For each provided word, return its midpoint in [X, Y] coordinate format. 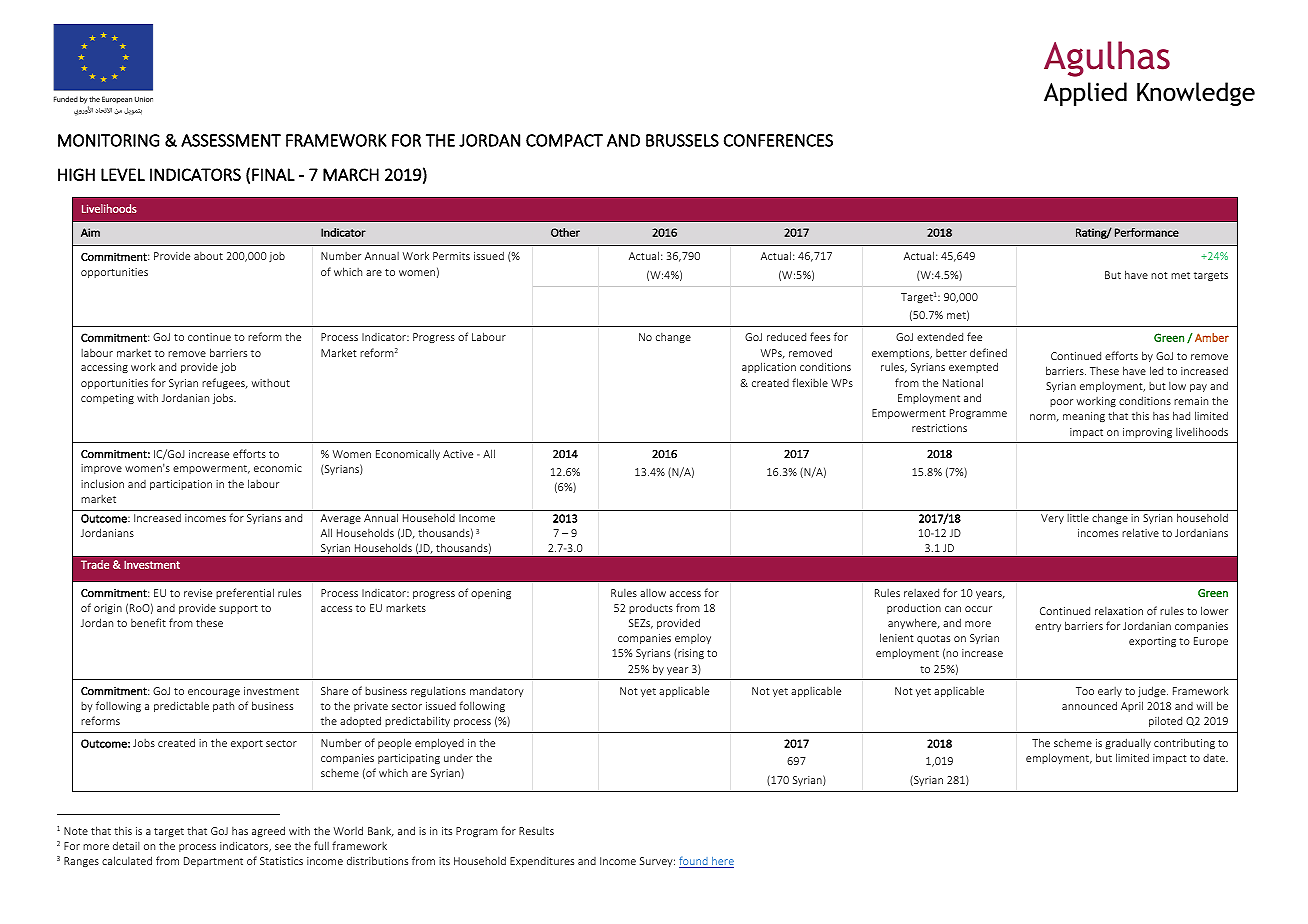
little [1078, 517]
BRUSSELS [682, 140]
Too [1085, 691]
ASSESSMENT [231, 140]
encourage [214, 693]
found [694, 862]
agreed [268, 831]
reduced [786, 336]
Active [458, 454]
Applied [1085, 94]
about [208, 256]
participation [181, 485]
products [651, 609]
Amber [1212, 337]
